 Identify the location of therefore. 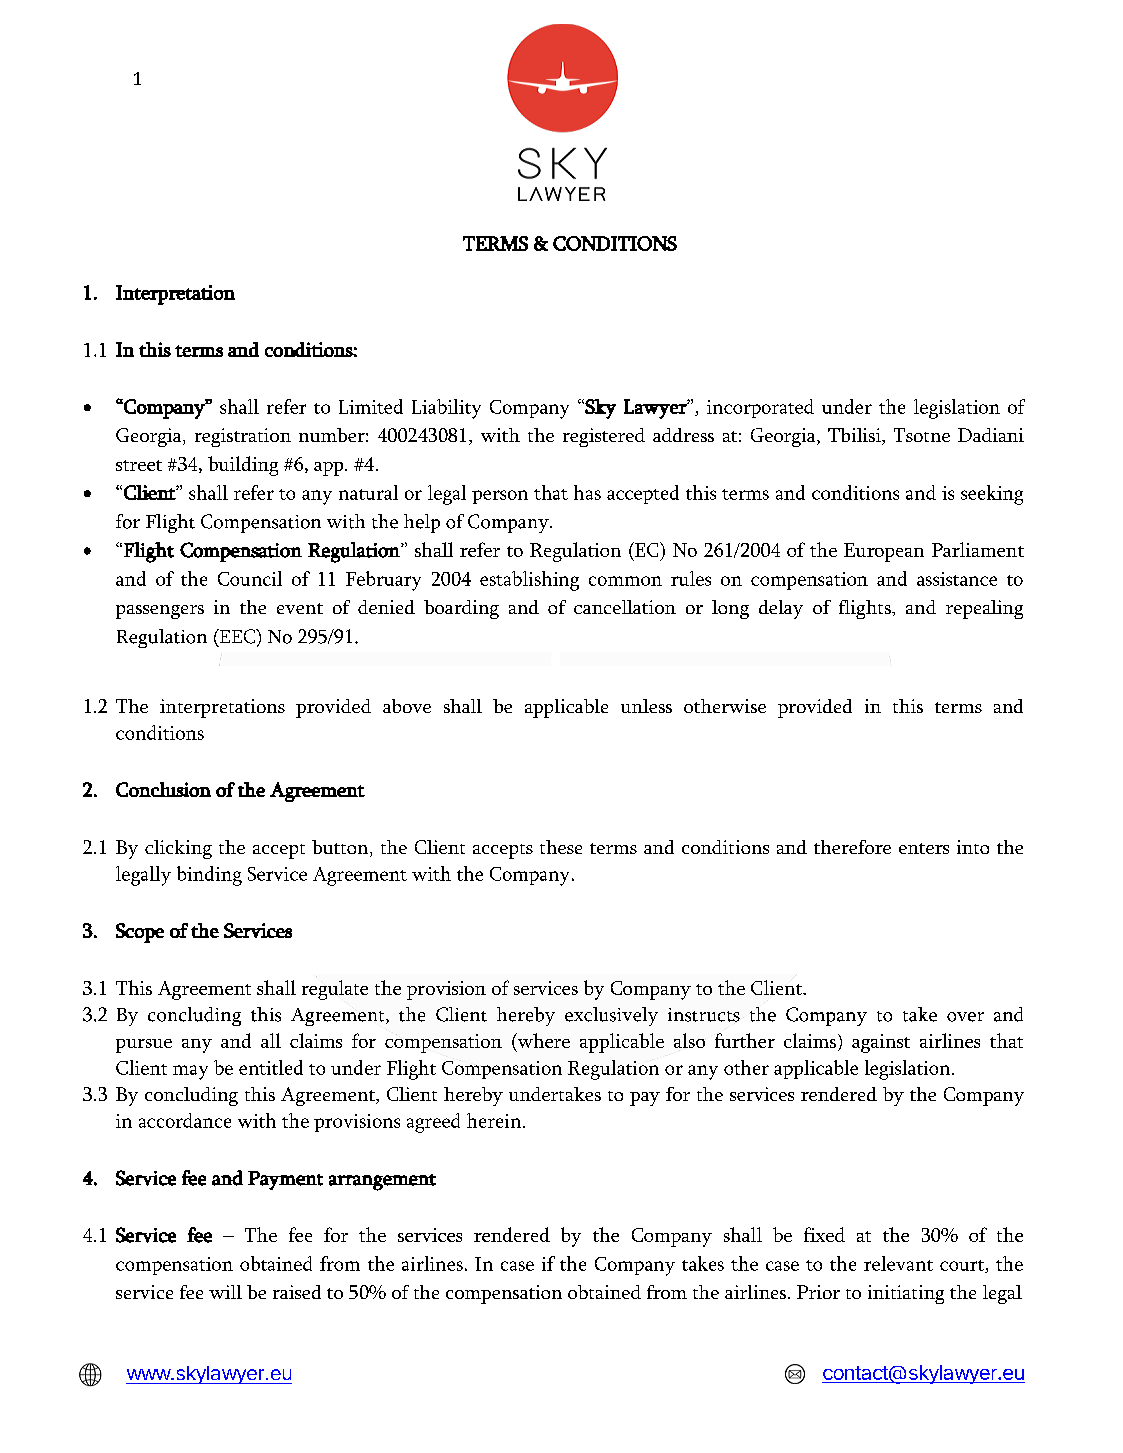
(852, 847).
